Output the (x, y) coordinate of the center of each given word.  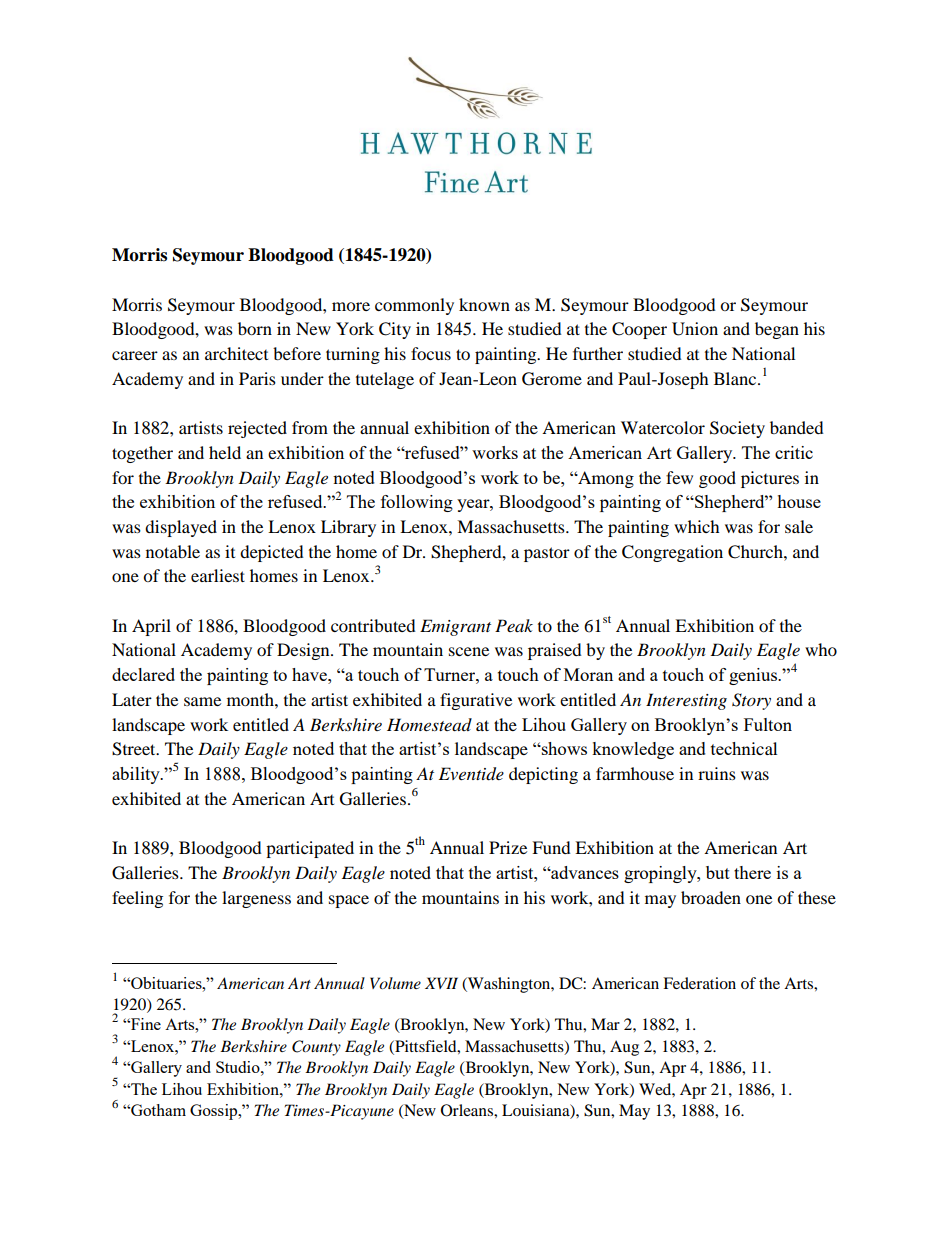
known (484, 304)
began (777, 330)
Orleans (468, 1110)
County (316, 1048)
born (255, 328)
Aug (624, 1048)
